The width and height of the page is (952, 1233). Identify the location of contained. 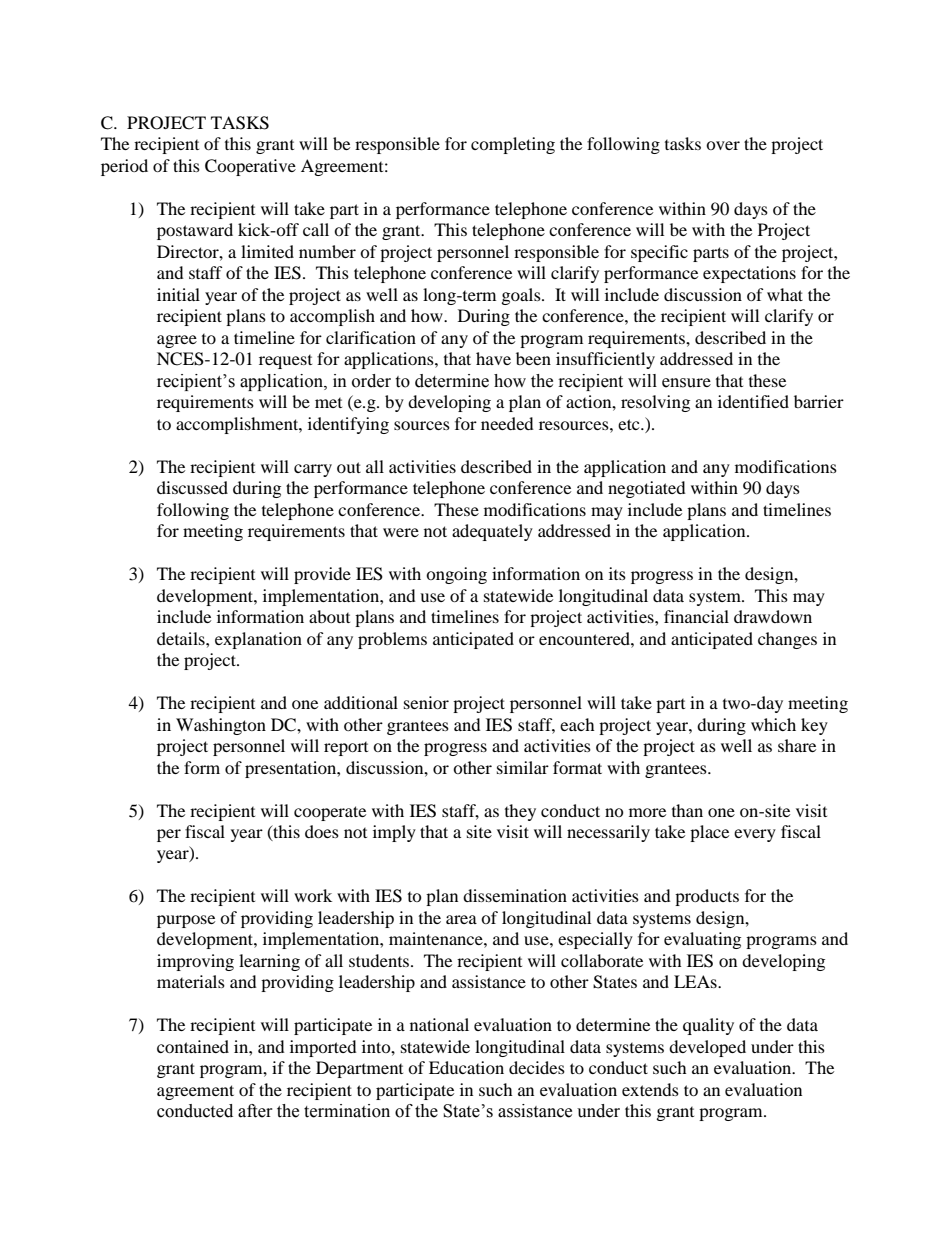
(193, 1046).
